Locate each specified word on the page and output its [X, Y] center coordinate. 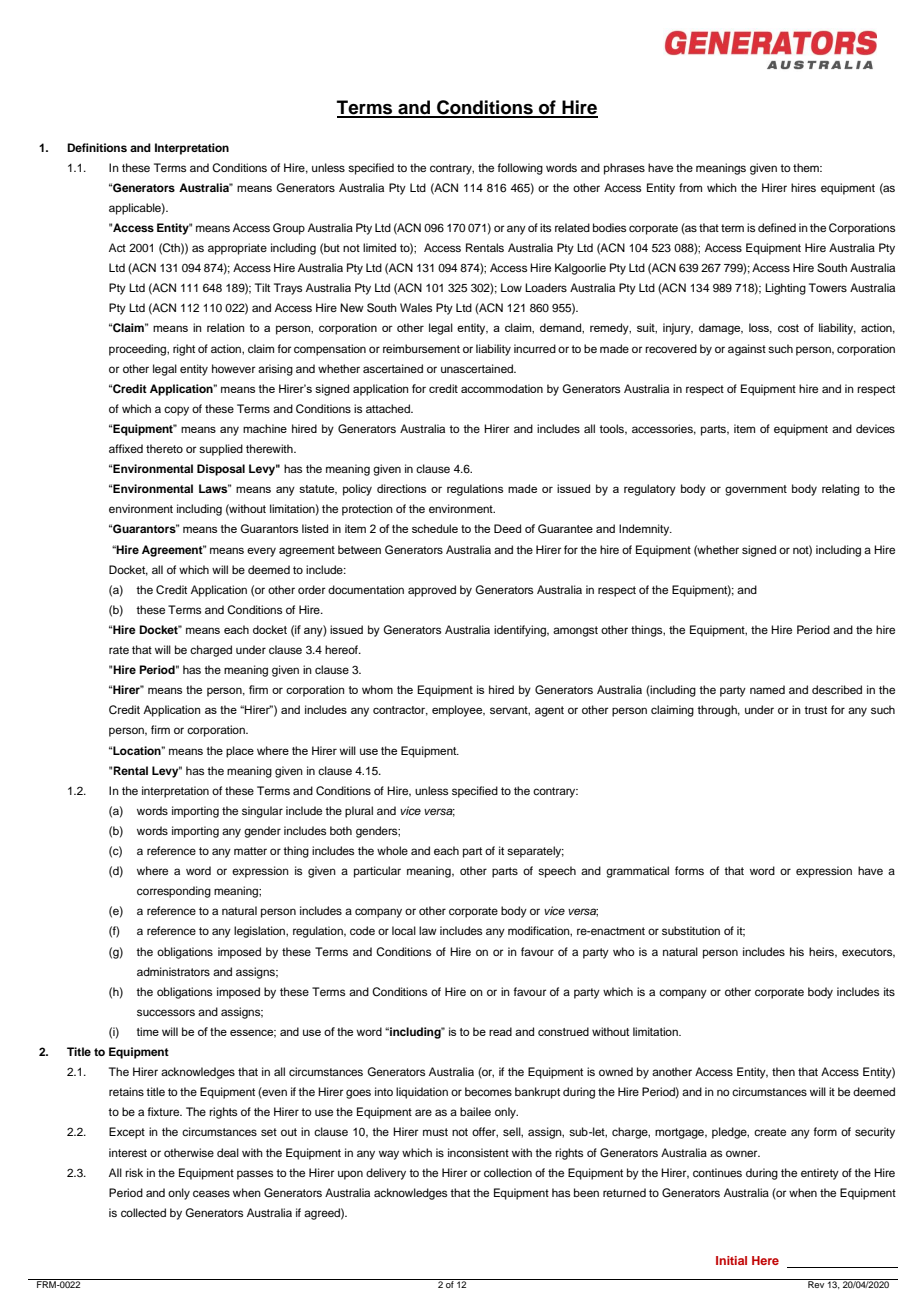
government [756, 490]
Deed [507, 528]
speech [557, 872]
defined [777, 227]
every [261, 552]
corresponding [174, 892]
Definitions [97, 147]
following [520, 169]
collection [508, 1172]
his [797, 951]
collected [143, 1212]
